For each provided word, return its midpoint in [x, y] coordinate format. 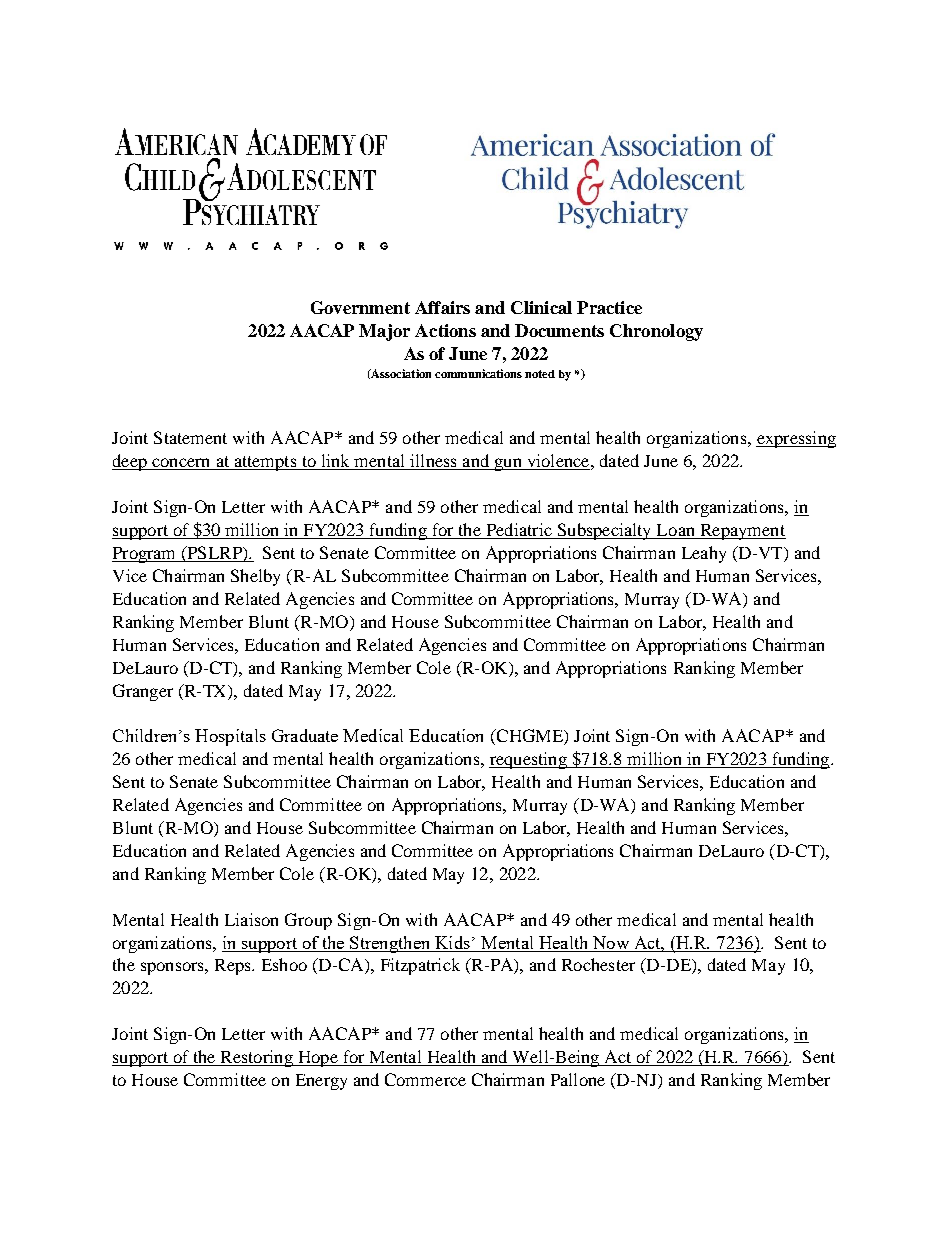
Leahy [704, 554]
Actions [445, 330]
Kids [452, 942]
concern [181, 464]
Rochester [598, 964]
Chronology [656, 332]
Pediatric [519, 531]
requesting [529, 760]
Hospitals [230, 737]
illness [433, 462]
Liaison [251, 919]
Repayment [742, 532]
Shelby [255, 577]
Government [360, 307]
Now [611, 942]
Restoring [256, 1058]
